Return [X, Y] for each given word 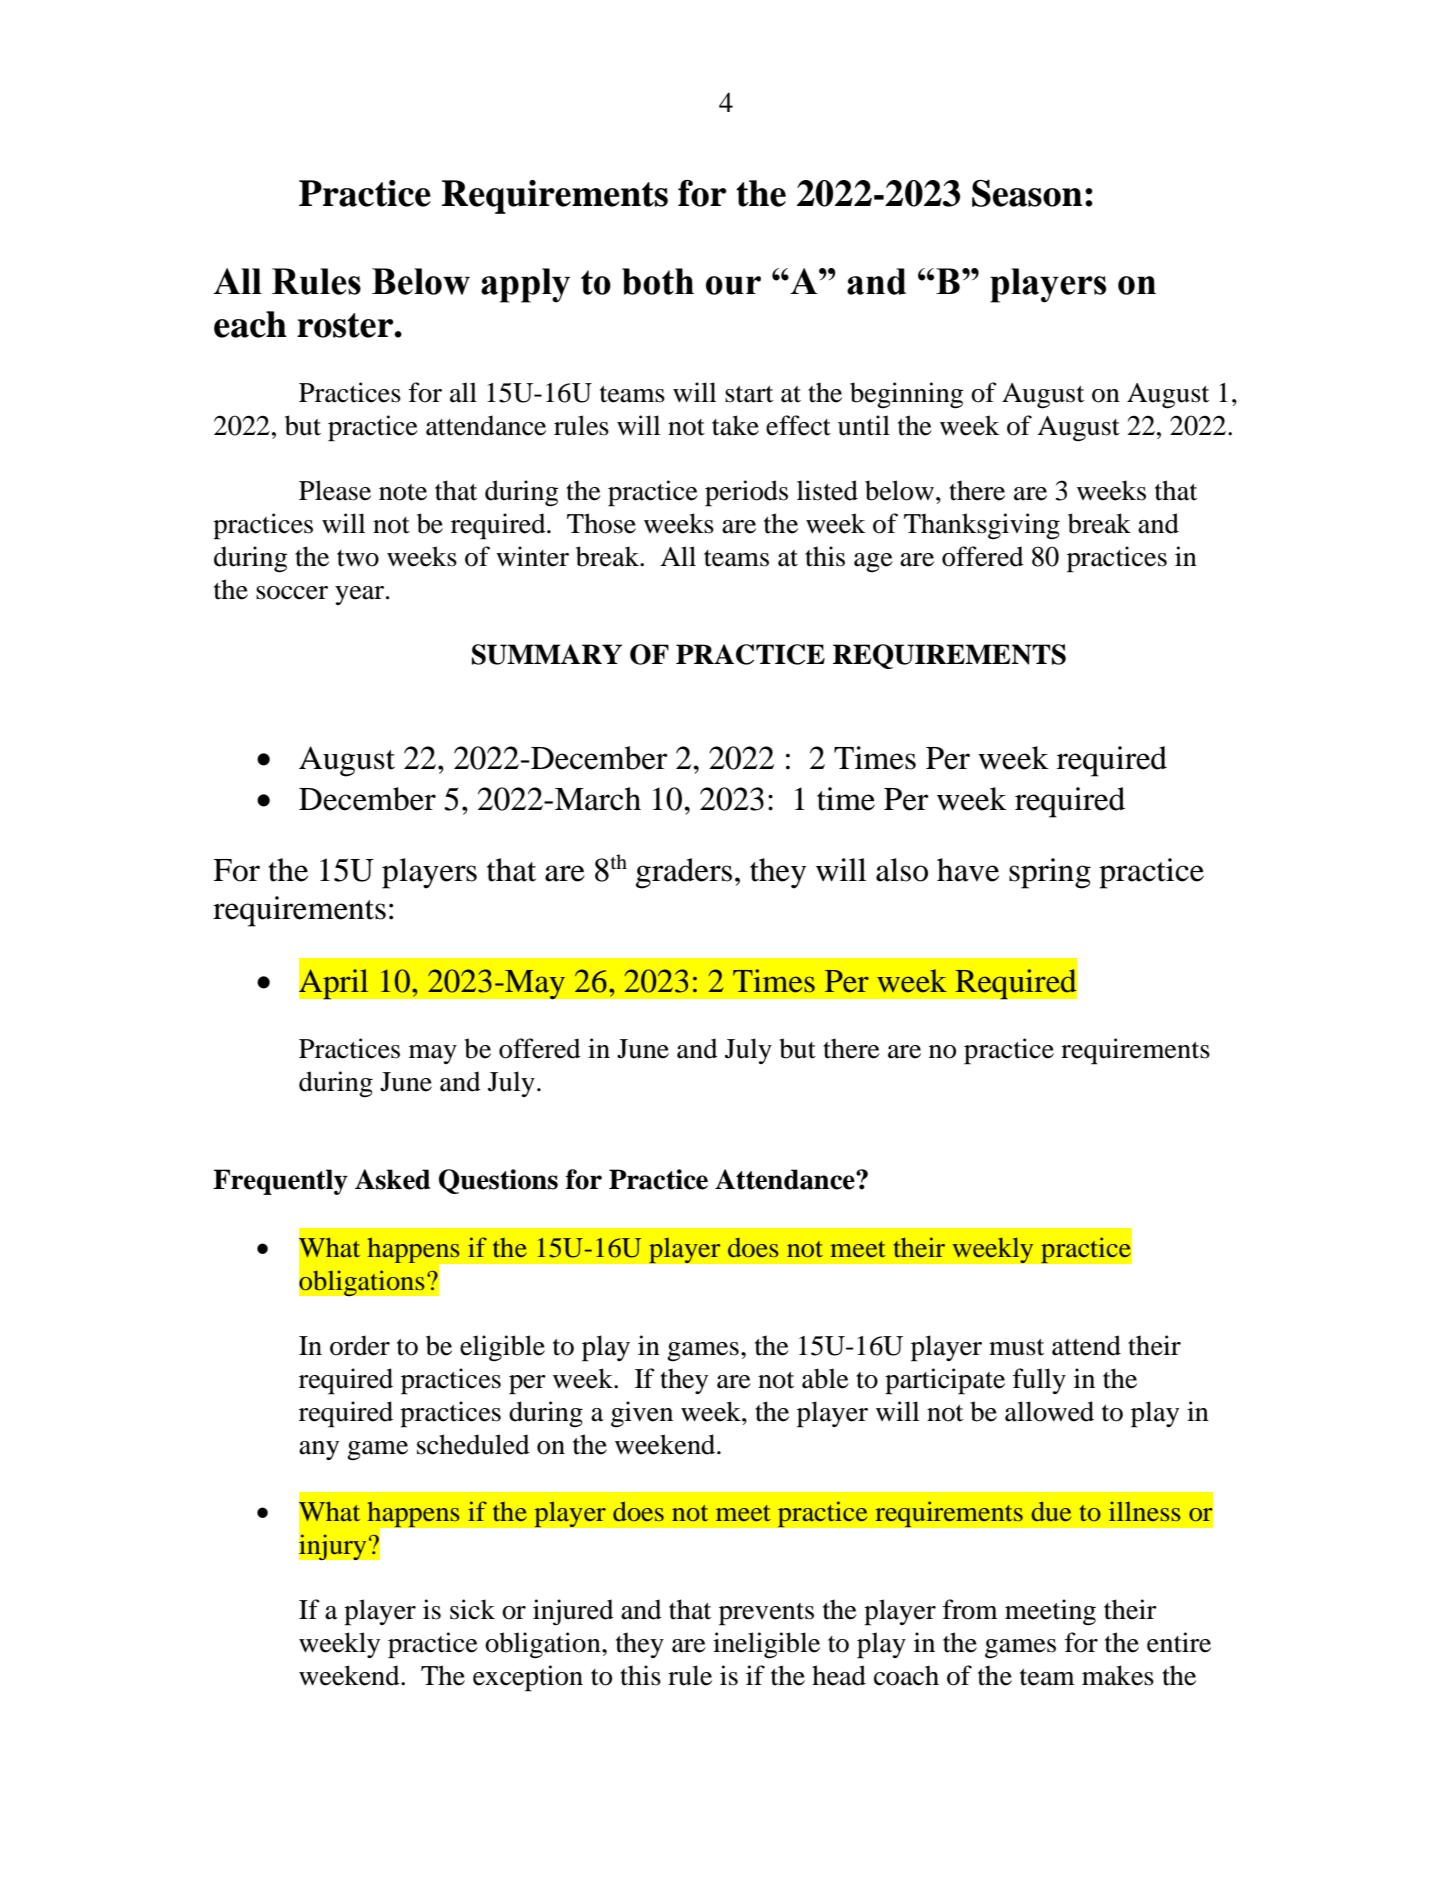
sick [472, 1609]
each [250, 324]
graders [684, 873]
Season [1027, 193]
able [825, 1378]
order [360, 1345]
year [361, 595]
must [1016, 1347]
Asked [392, 1179]
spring [1050, 873]
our [733, 285]
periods [746, 493]
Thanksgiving [982, 526]
